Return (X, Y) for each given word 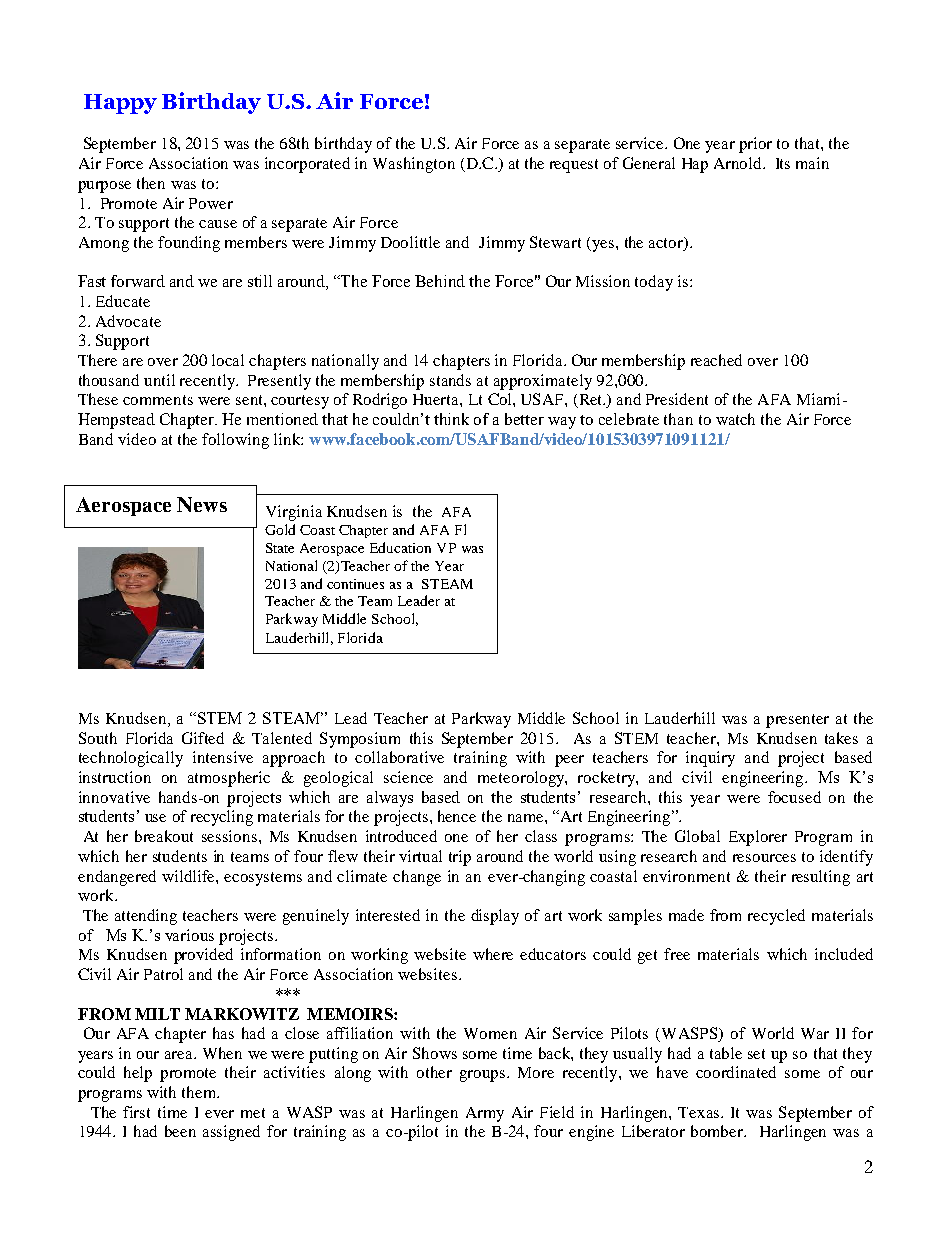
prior (755, 145)
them (200, 1092)
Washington (414, 165)
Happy (120, 104)
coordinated (736, 1072)
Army (485, 1114)
